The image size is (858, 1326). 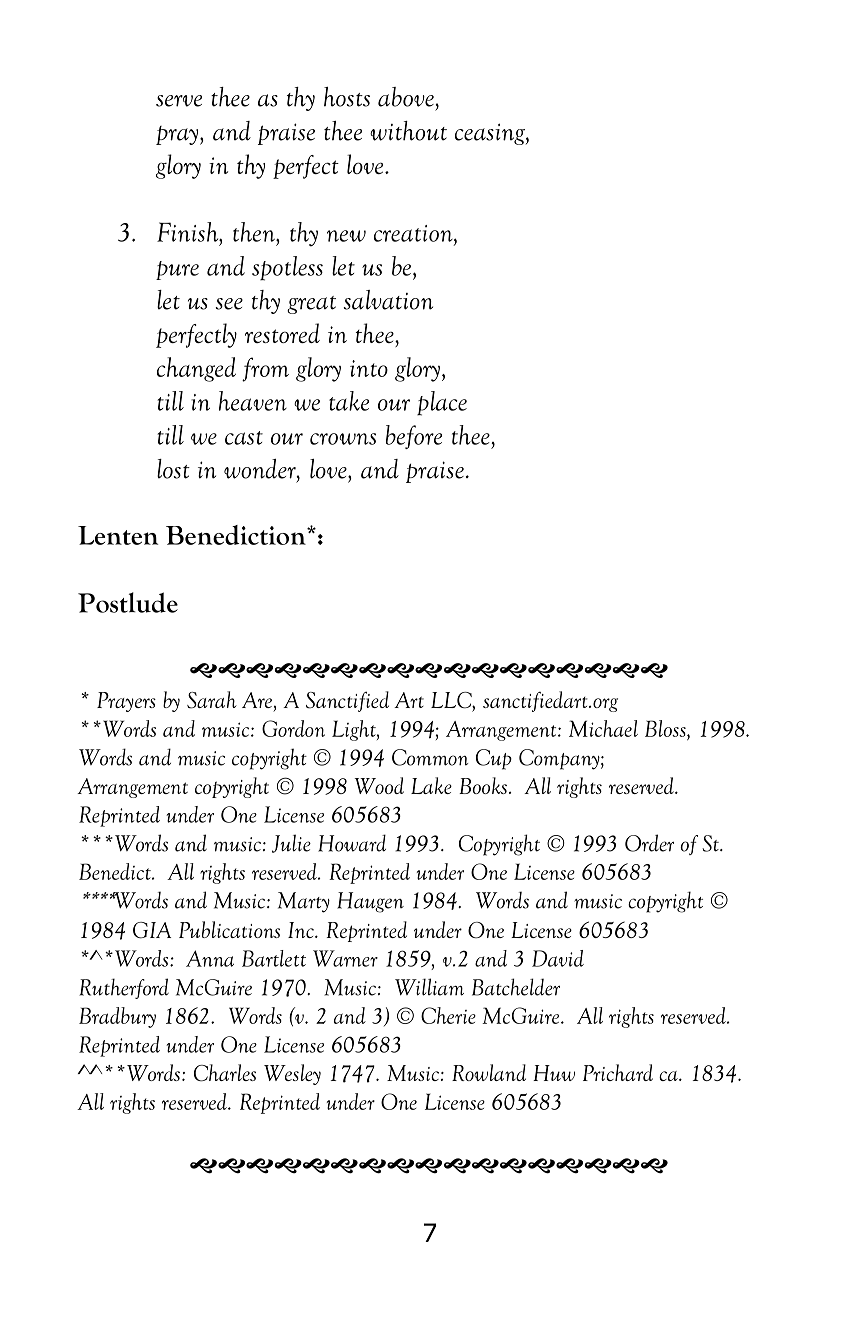 I want to click on Cherie, so click(x=448, y=1015).
